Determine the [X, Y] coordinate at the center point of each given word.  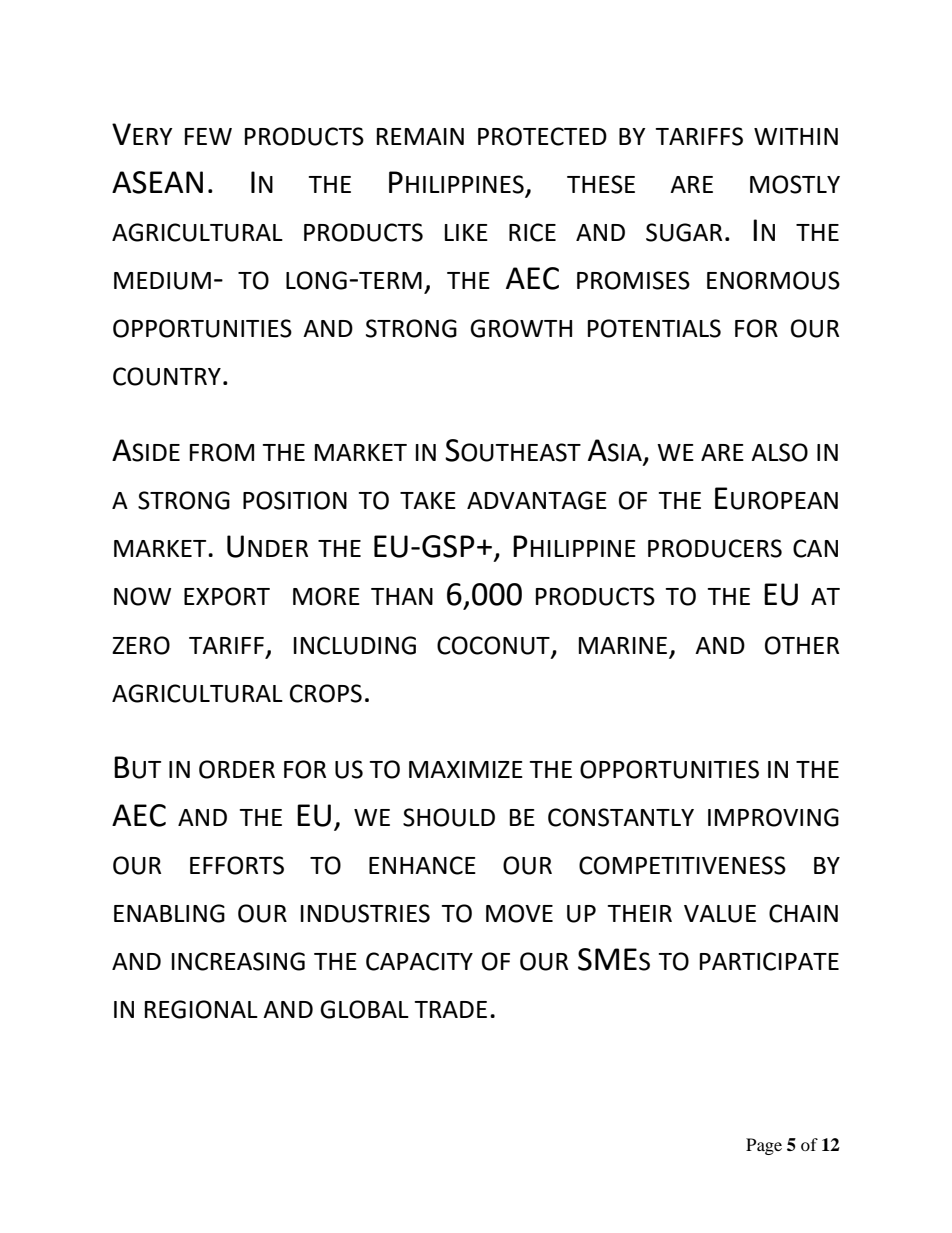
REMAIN [420, 136]
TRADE [450, 1009]
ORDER [237, 769]
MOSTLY [795, 184]
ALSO [779, 452]
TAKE [428, 500]
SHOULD [449, 817]
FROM [222, 452]
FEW [208, 136]
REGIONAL [201, 1009]
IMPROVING [773, 817]
